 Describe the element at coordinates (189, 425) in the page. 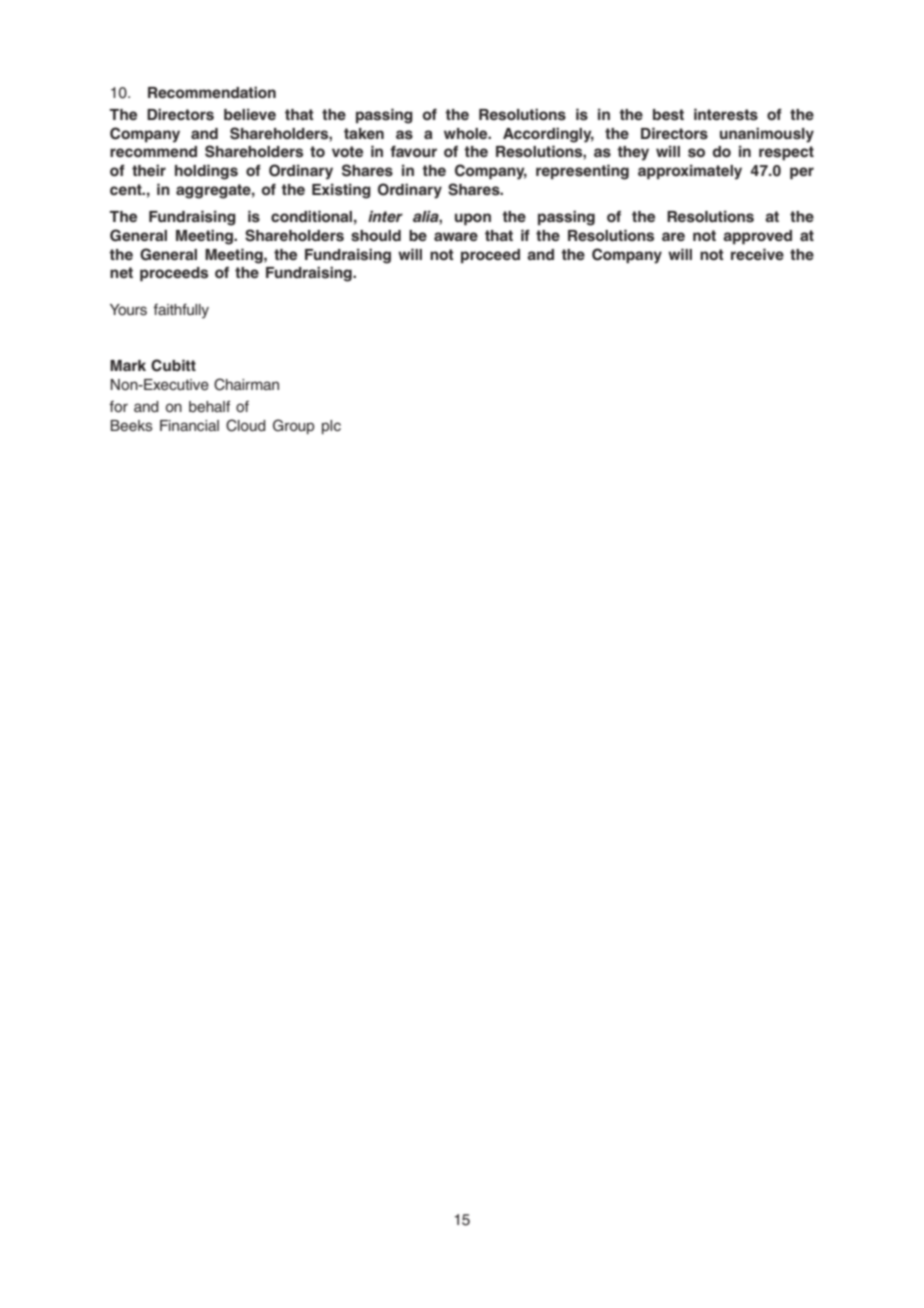

I see `Financial` at that location.
